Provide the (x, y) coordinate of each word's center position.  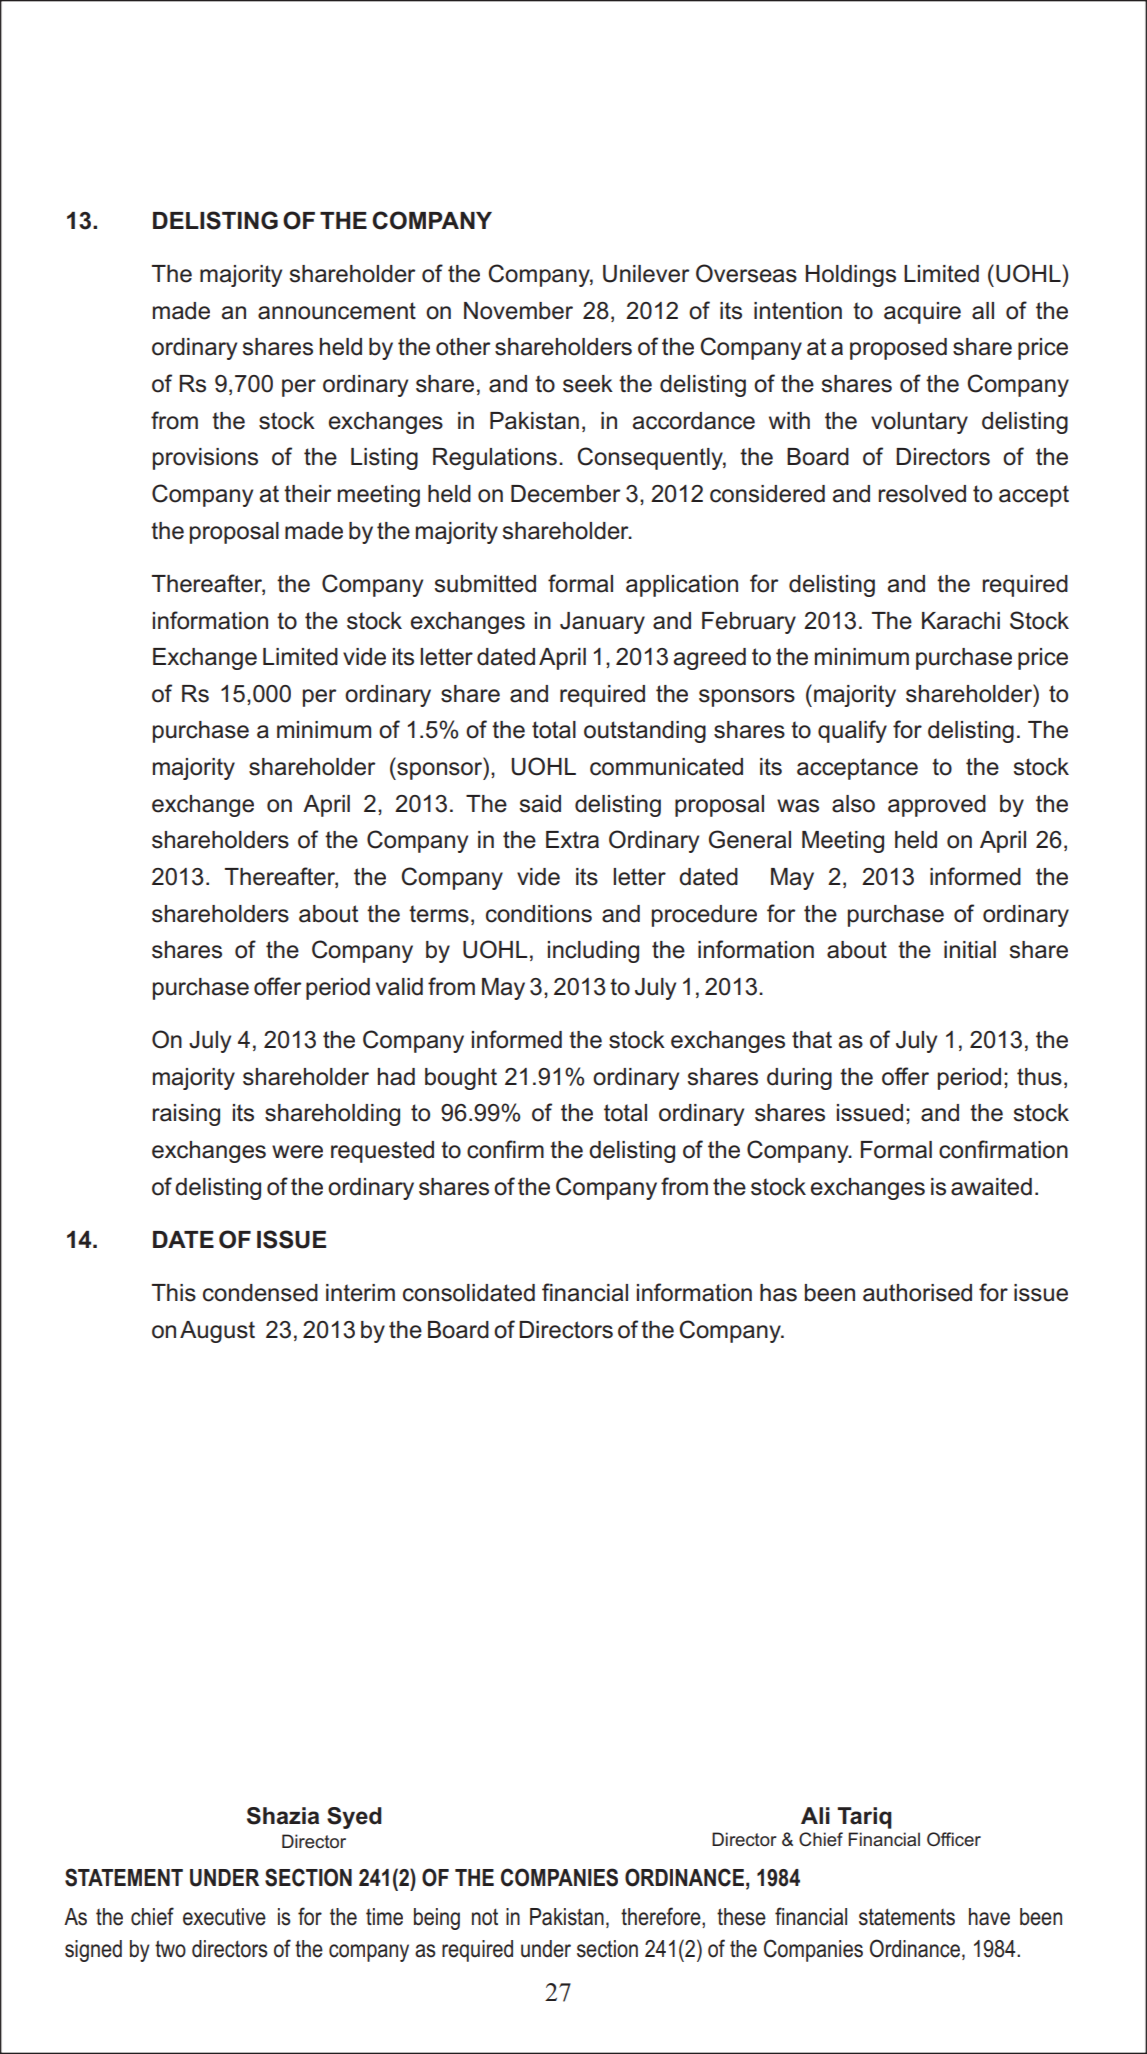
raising (186, 1115)
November (518, 311)
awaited (991, 1187)
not (485, 1917)
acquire (922, 313)
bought (461, 1079)
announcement (337, 311)
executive (224, 1917)
